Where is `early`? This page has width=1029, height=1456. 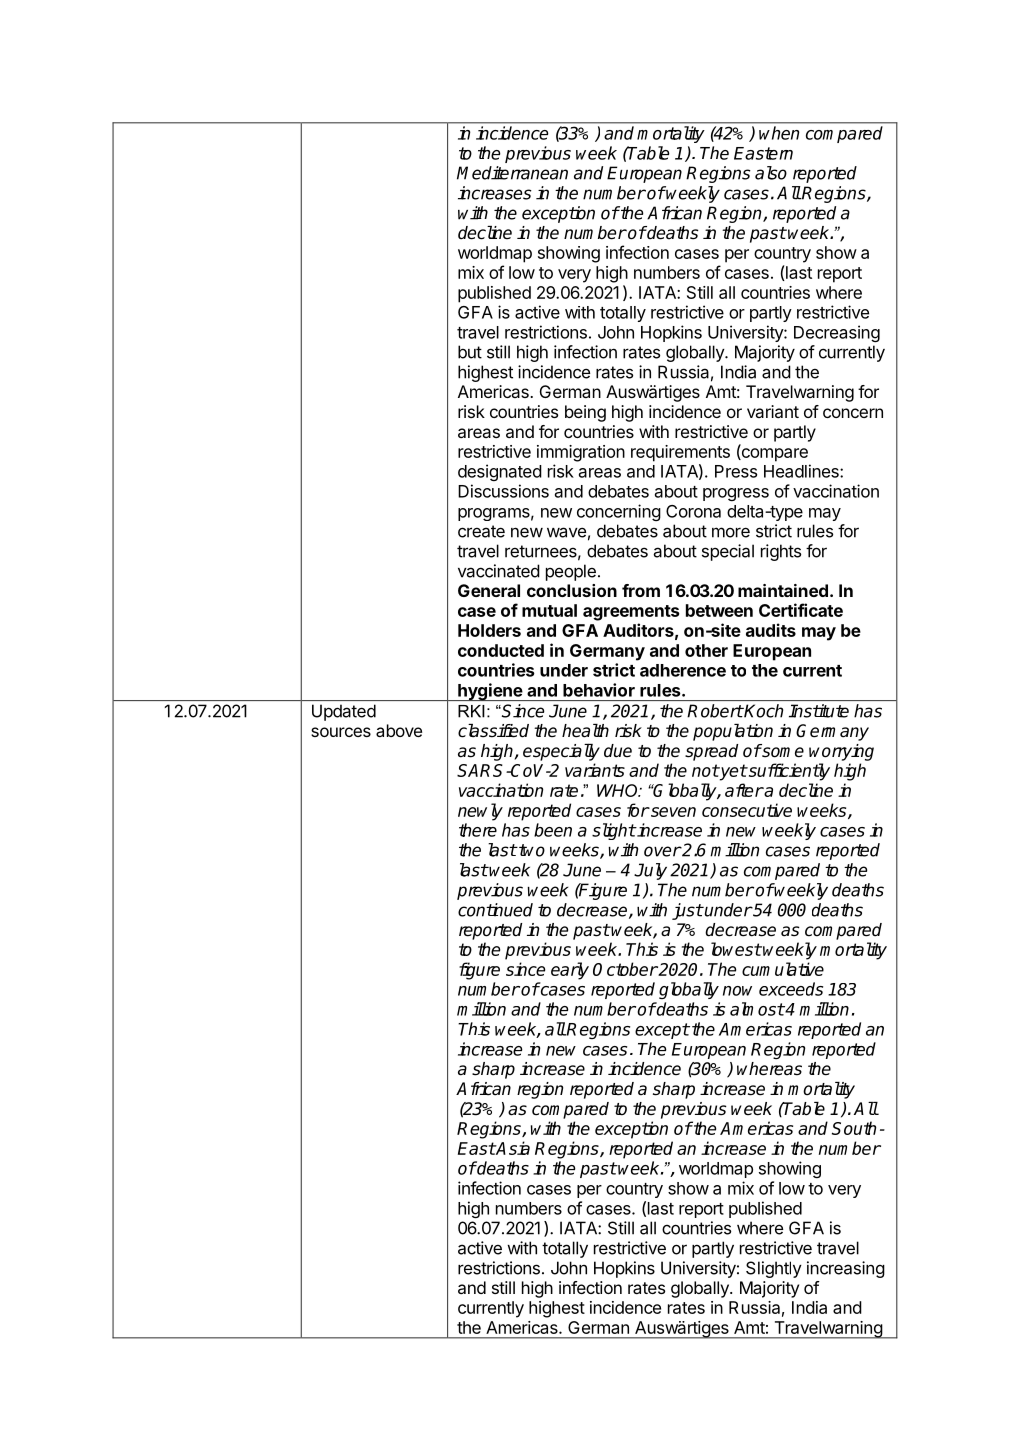
early is located at coordinates (570, 971).
